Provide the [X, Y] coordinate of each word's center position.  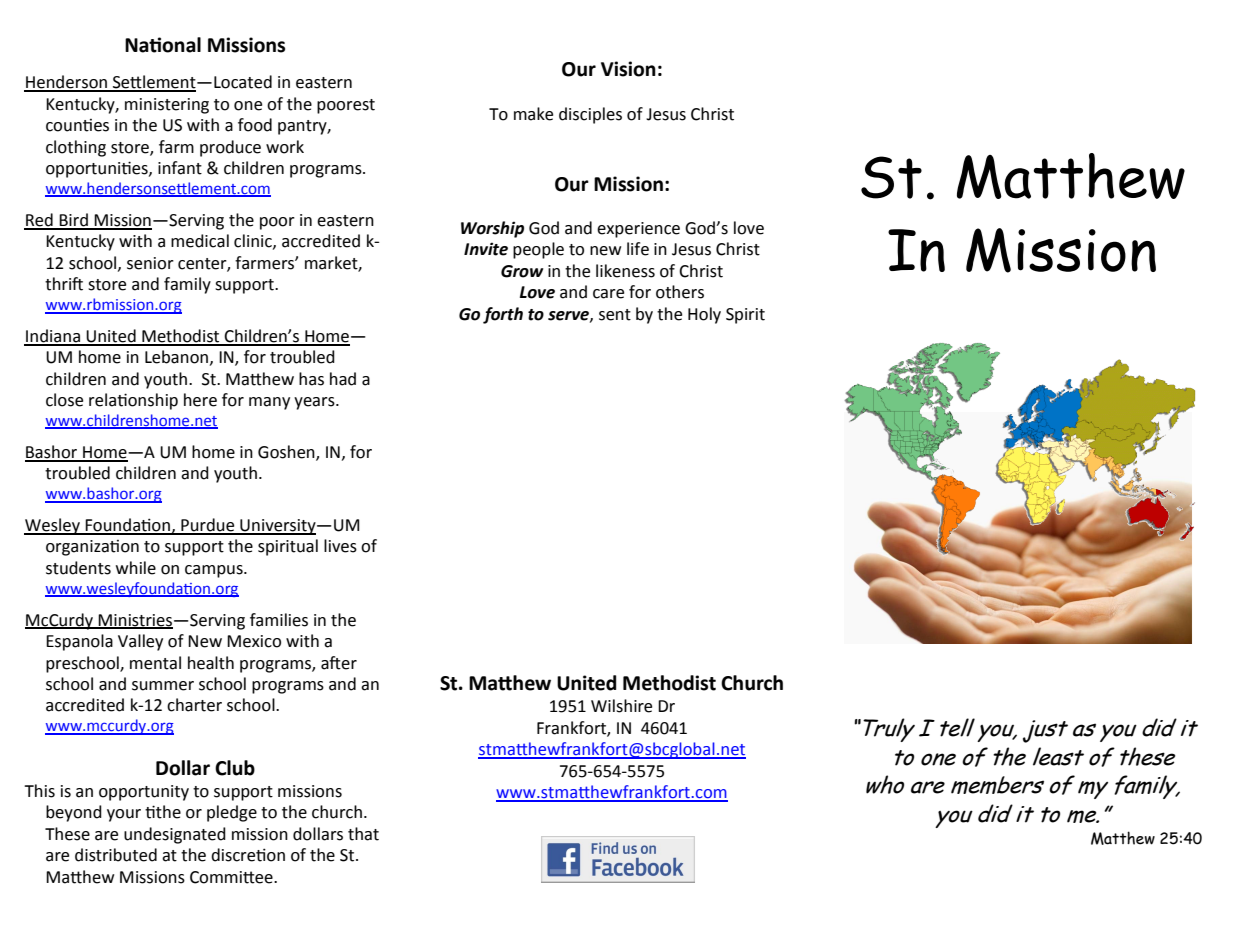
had [343, 379]
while [136, 568]
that [363, 834]
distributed [116, 855]
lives [340, 546]
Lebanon [176, 357]
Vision [628, 69]
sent [615, 315]
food [255, 125]
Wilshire [621, 706]
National [163, 45]
